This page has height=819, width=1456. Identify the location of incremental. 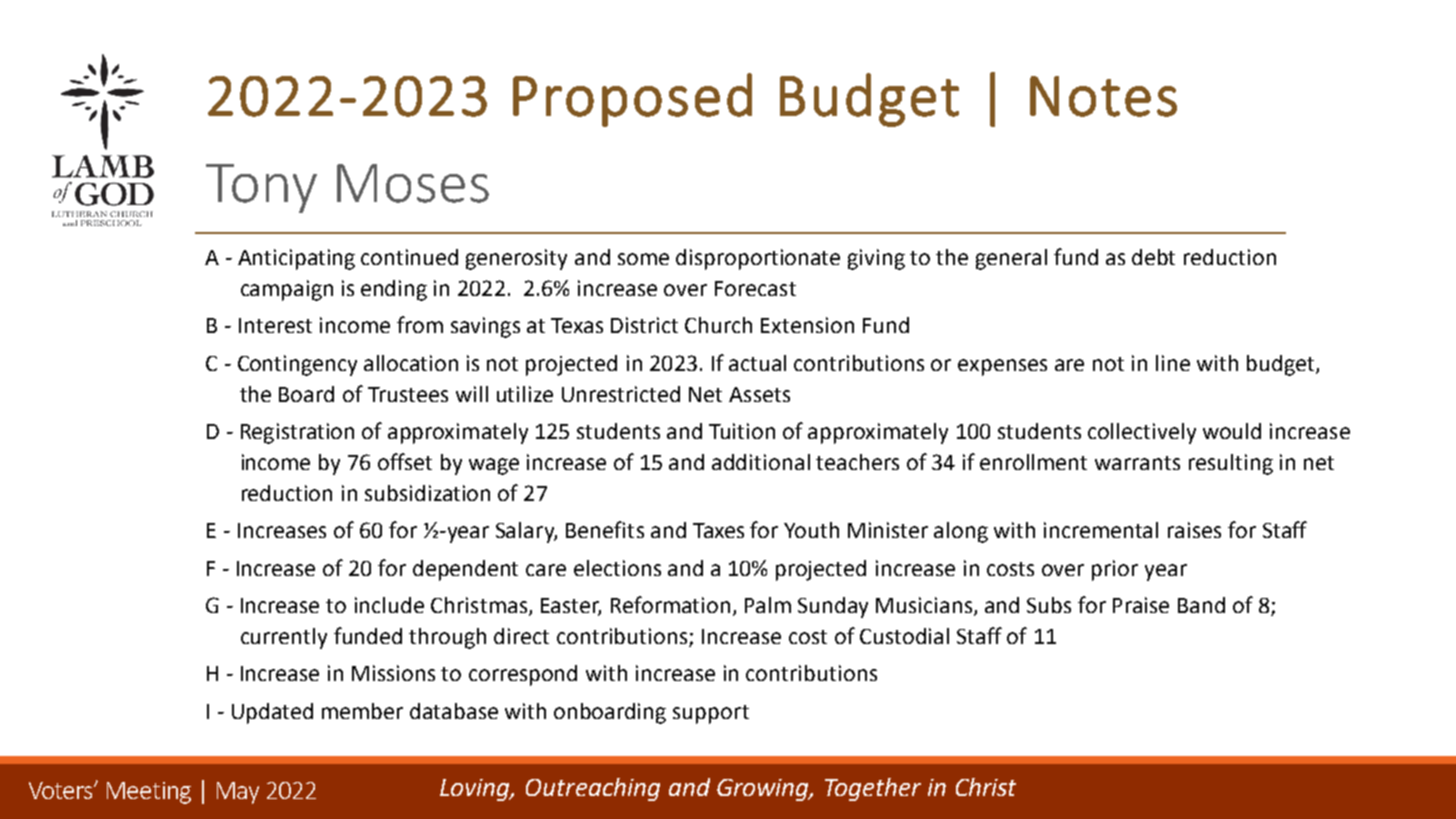
(1101, 530).
